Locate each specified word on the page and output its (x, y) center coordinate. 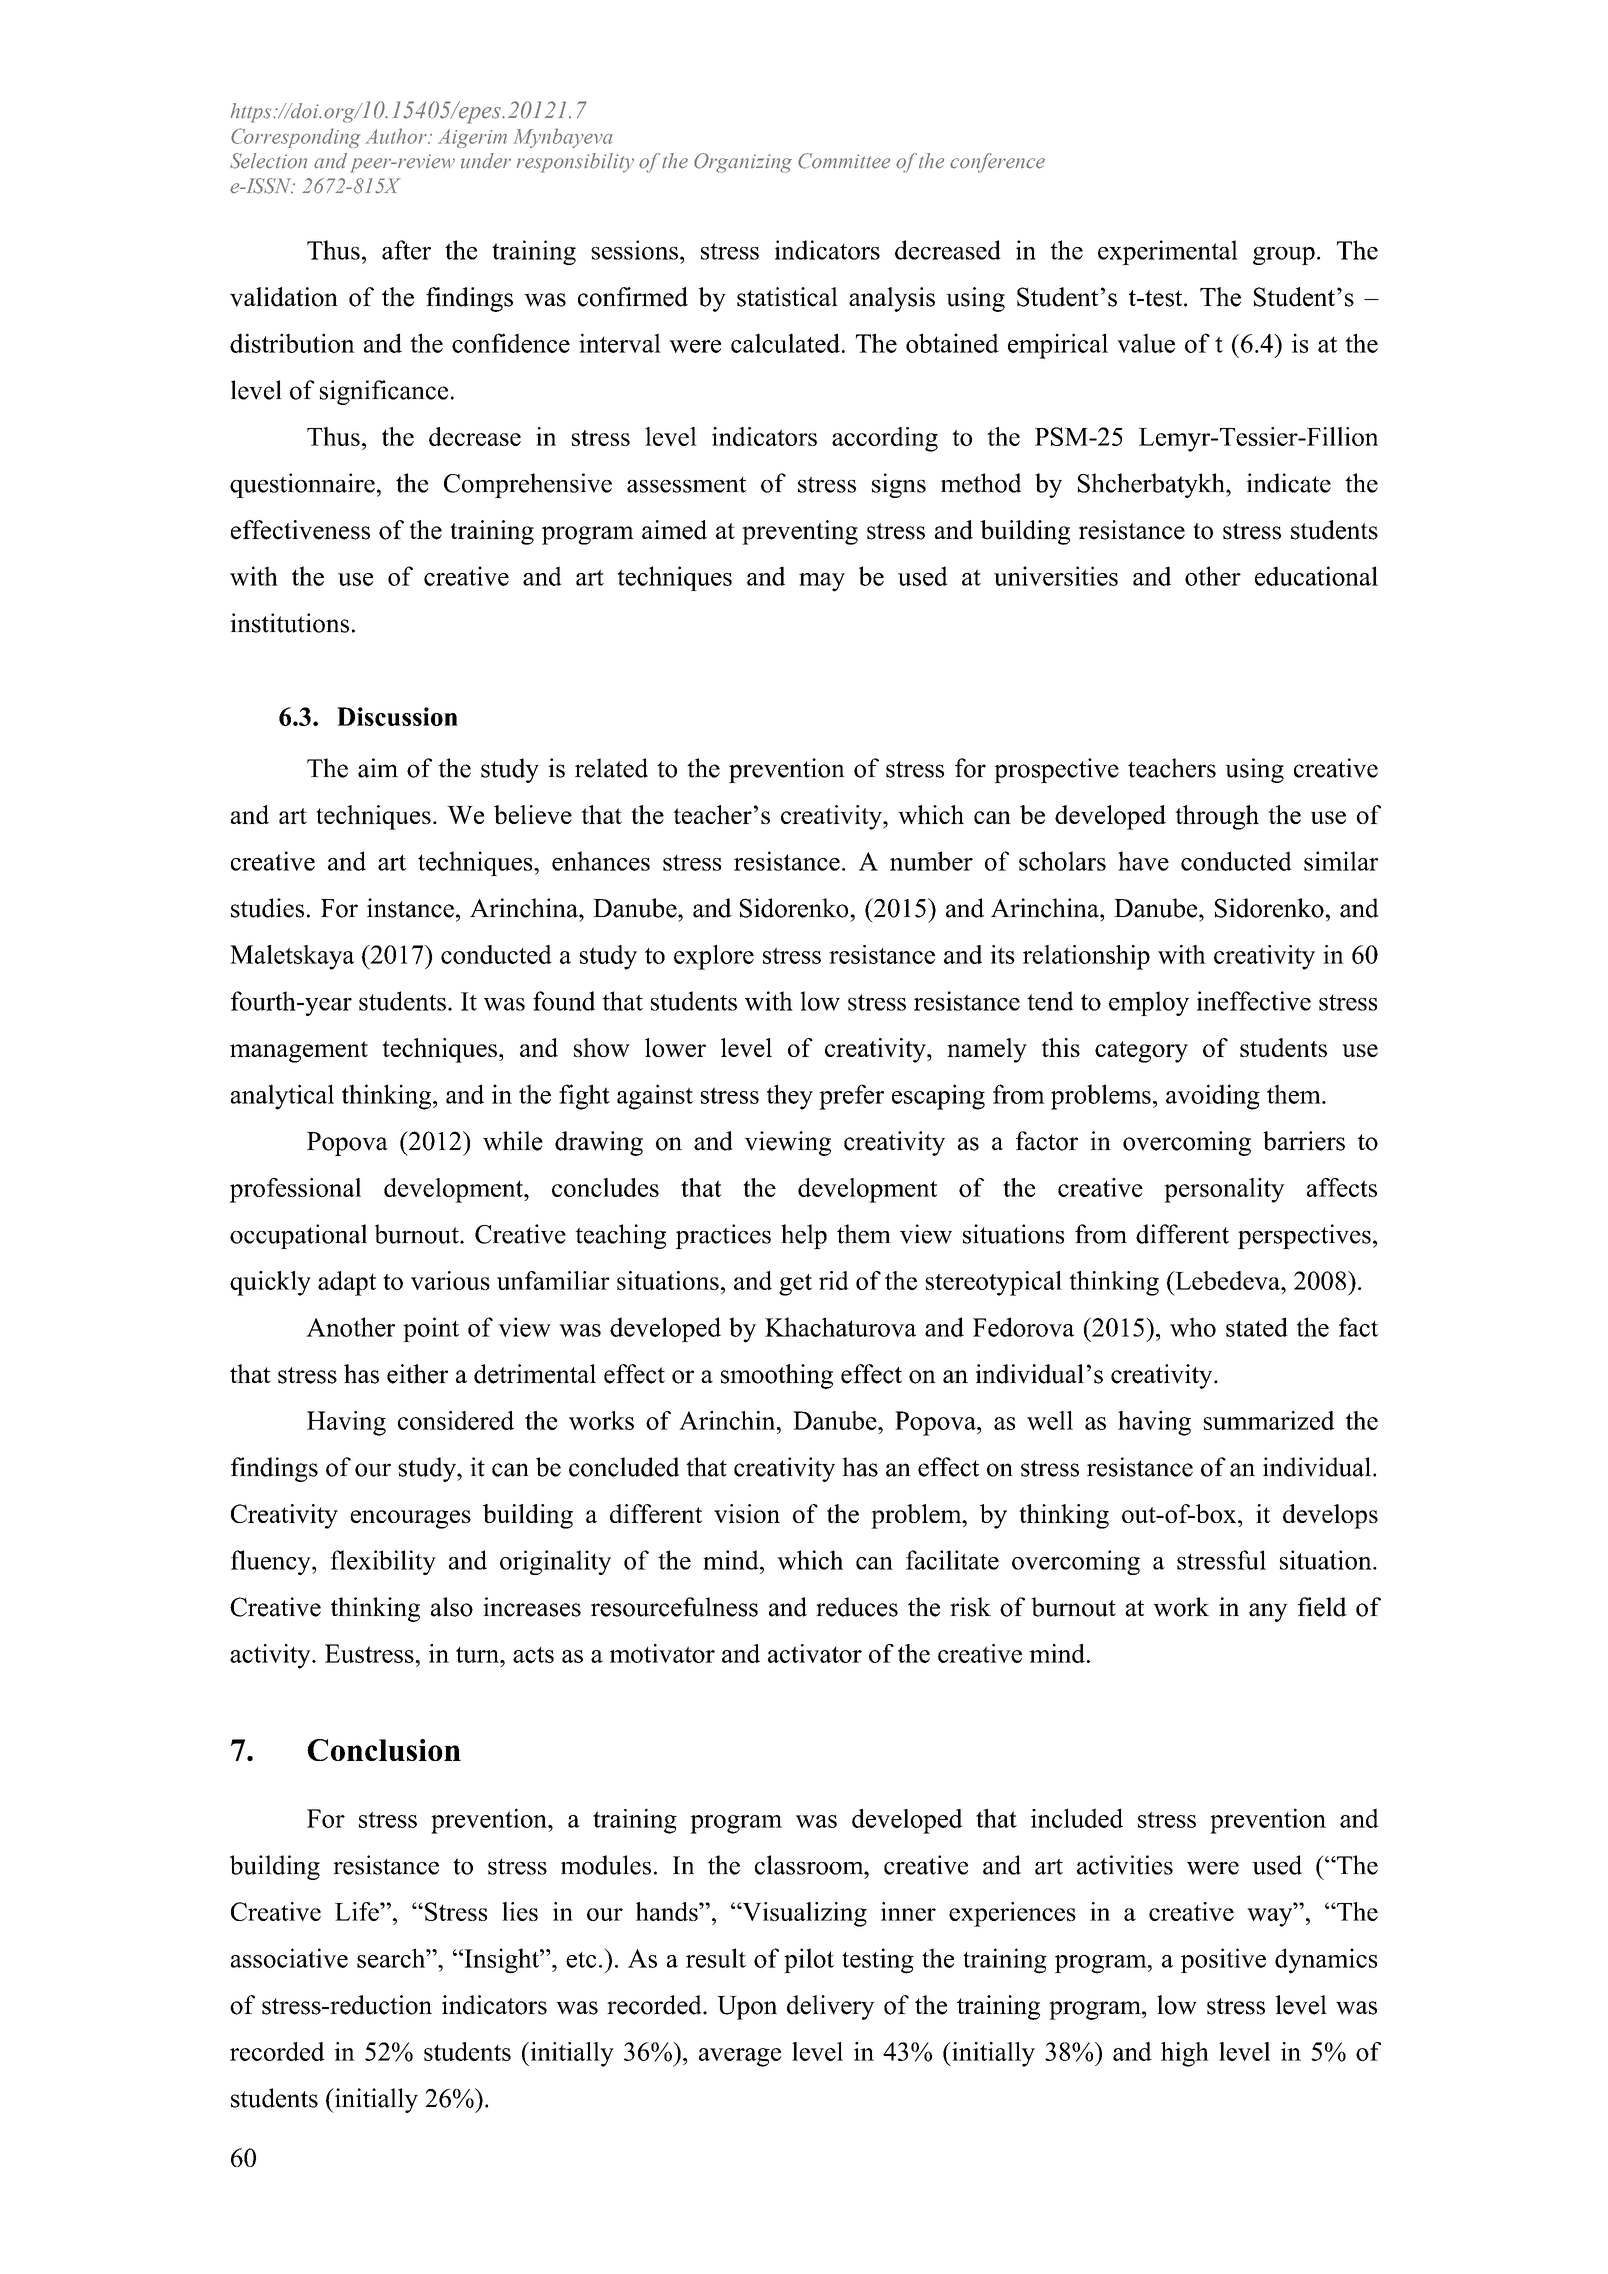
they (790, 1097)
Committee (844, 161)
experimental (1168, 252)
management (299, 1052)
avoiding (1213, 1097)
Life (358, 1911)
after (406, 250)
